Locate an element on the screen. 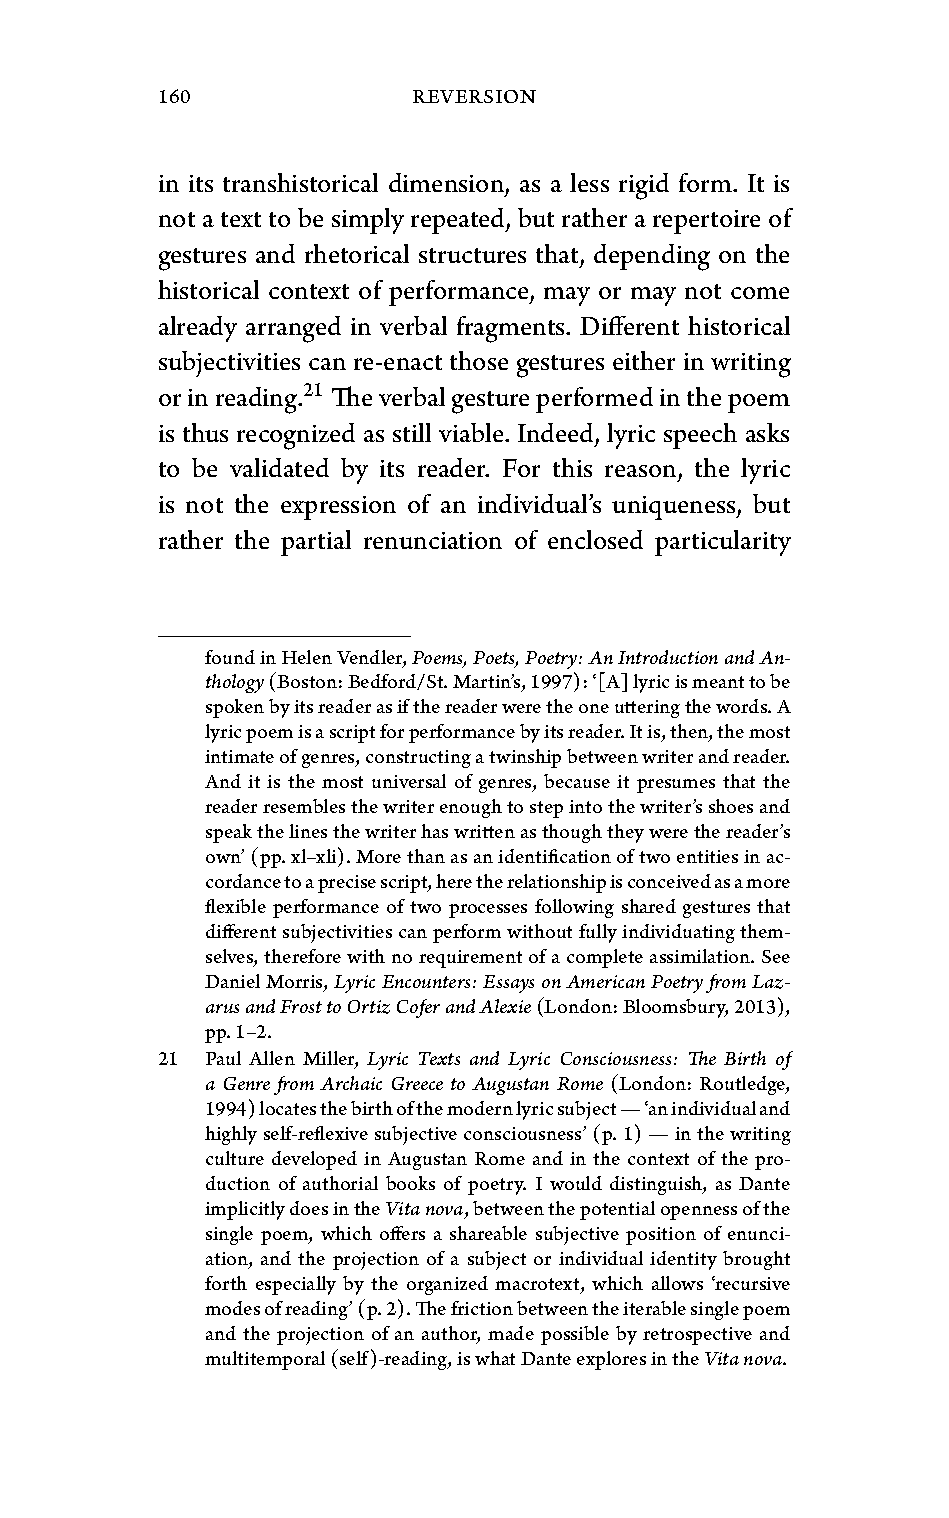  spoken is located at coordinates (235, 708).
